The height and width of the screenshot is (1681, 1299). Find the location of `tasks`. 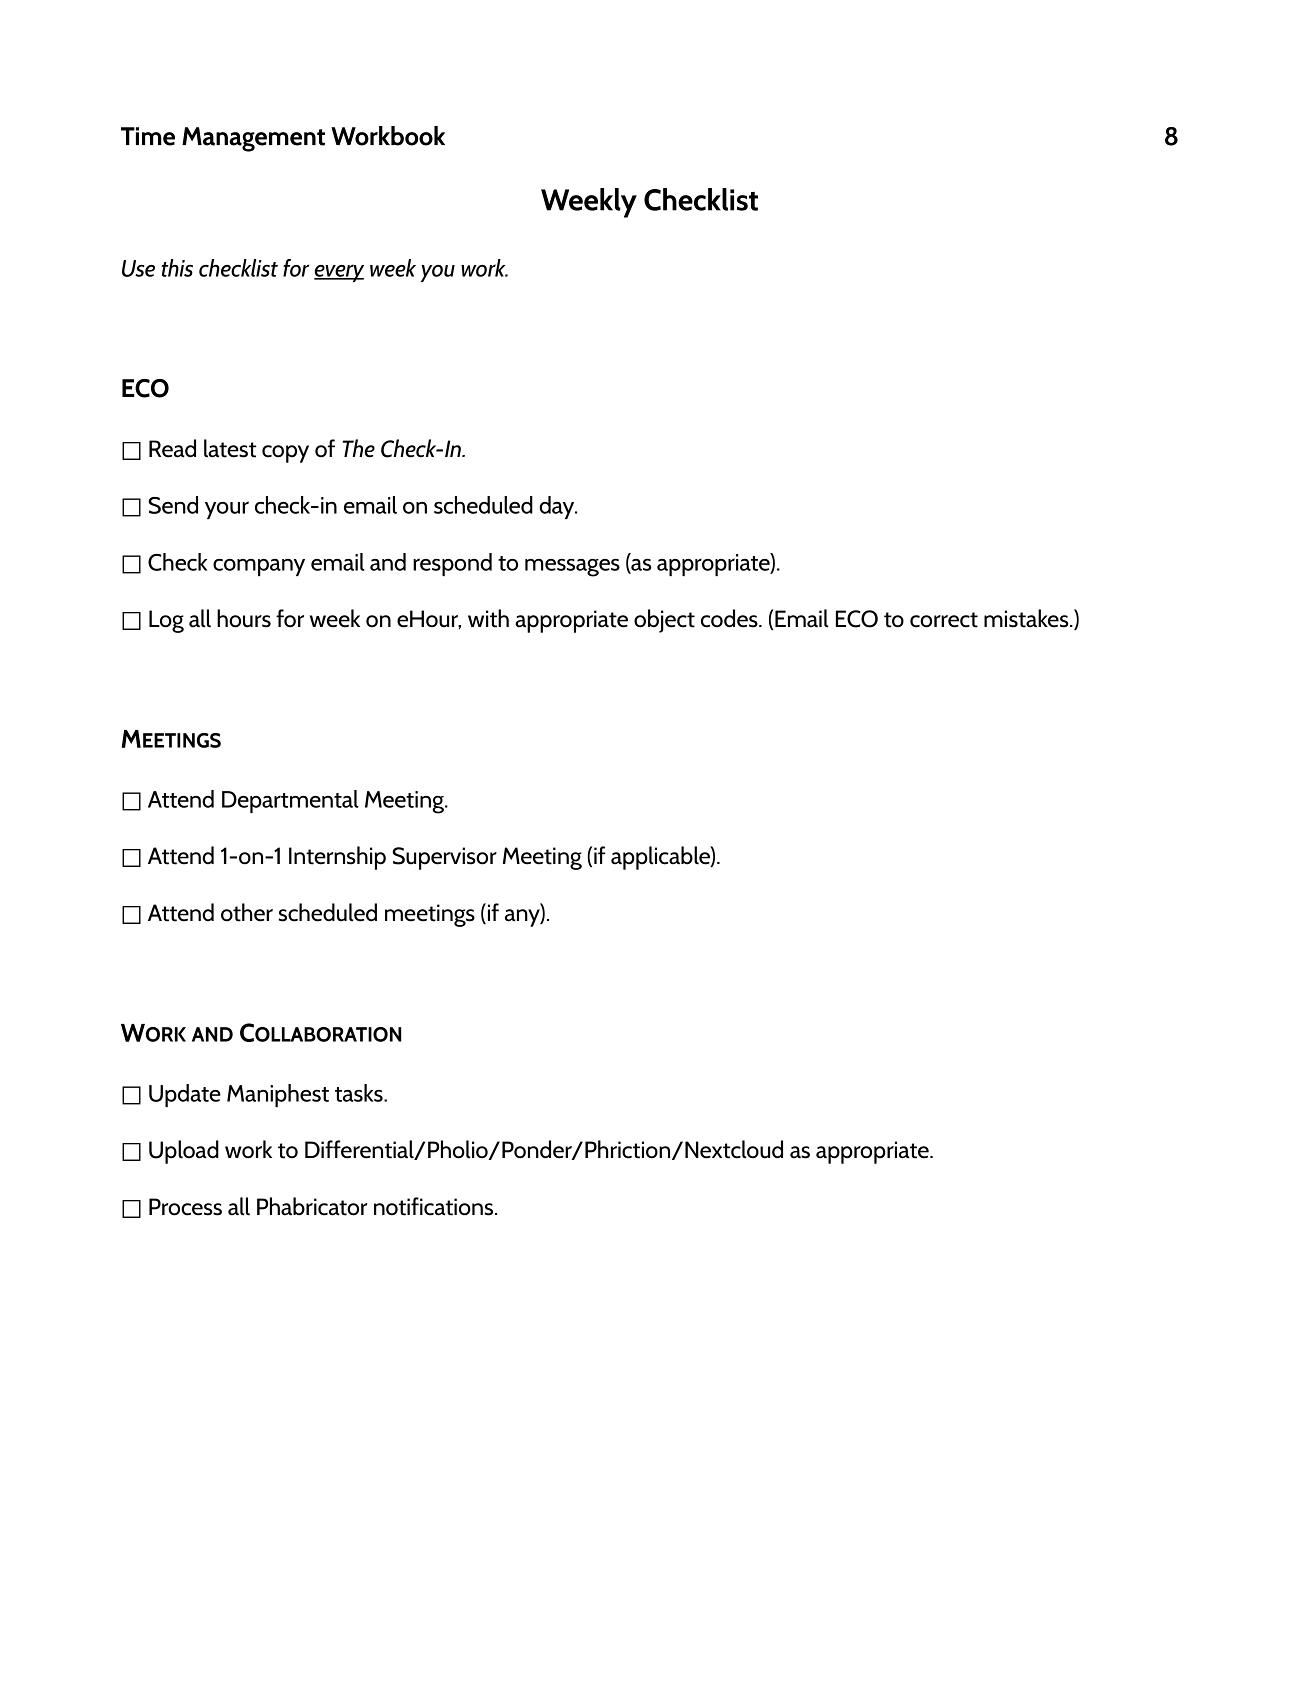

tasks is located at coordinates (360, 1093).
